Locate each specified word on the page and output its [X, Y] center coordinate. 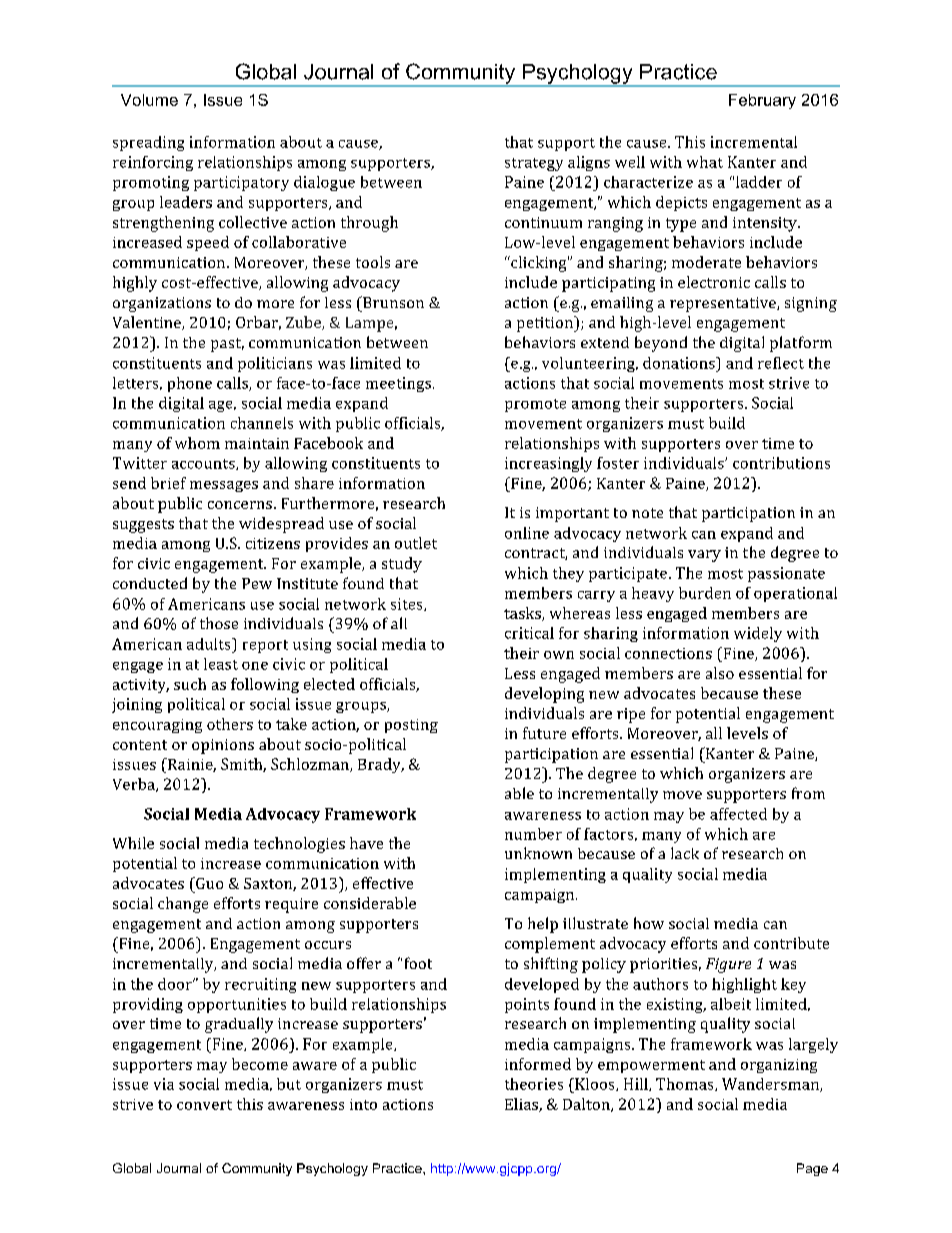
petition [546, 324]
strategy [534, 164]
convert [204, 1105]
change [183, 905]
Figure [728, 965]
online [527, 533]
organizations [162, 304]
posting [411, 726]
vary [704, 556]
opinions [223, 746]
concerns [240, 505]
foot [418, 963]
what [705, 162]
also [720, 673]
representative [724, 304]
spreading [148, 143]
